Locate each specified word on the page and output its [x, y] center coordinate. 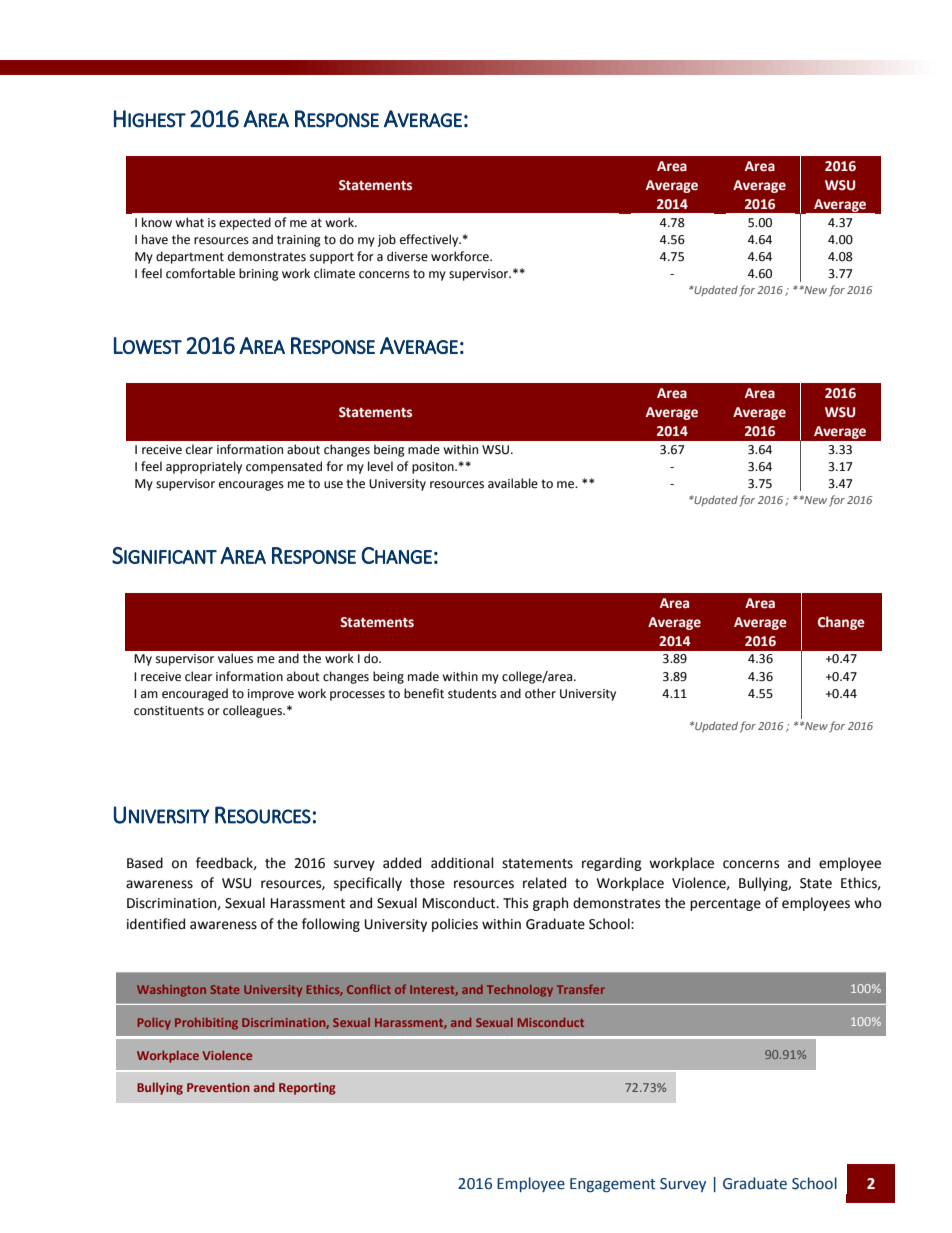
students [472, 693]
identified [156, 924]
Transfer [581, 989]
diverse [407, 256]
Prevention [218, 1087]
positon [434, 468]
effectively [430, 240]
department [190, 257]
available [513, 483]
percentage [725, 905]
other [540, 693]
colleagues [254, 711]
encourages [251, 486]
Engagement [613, 1185]
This [515, 903]
